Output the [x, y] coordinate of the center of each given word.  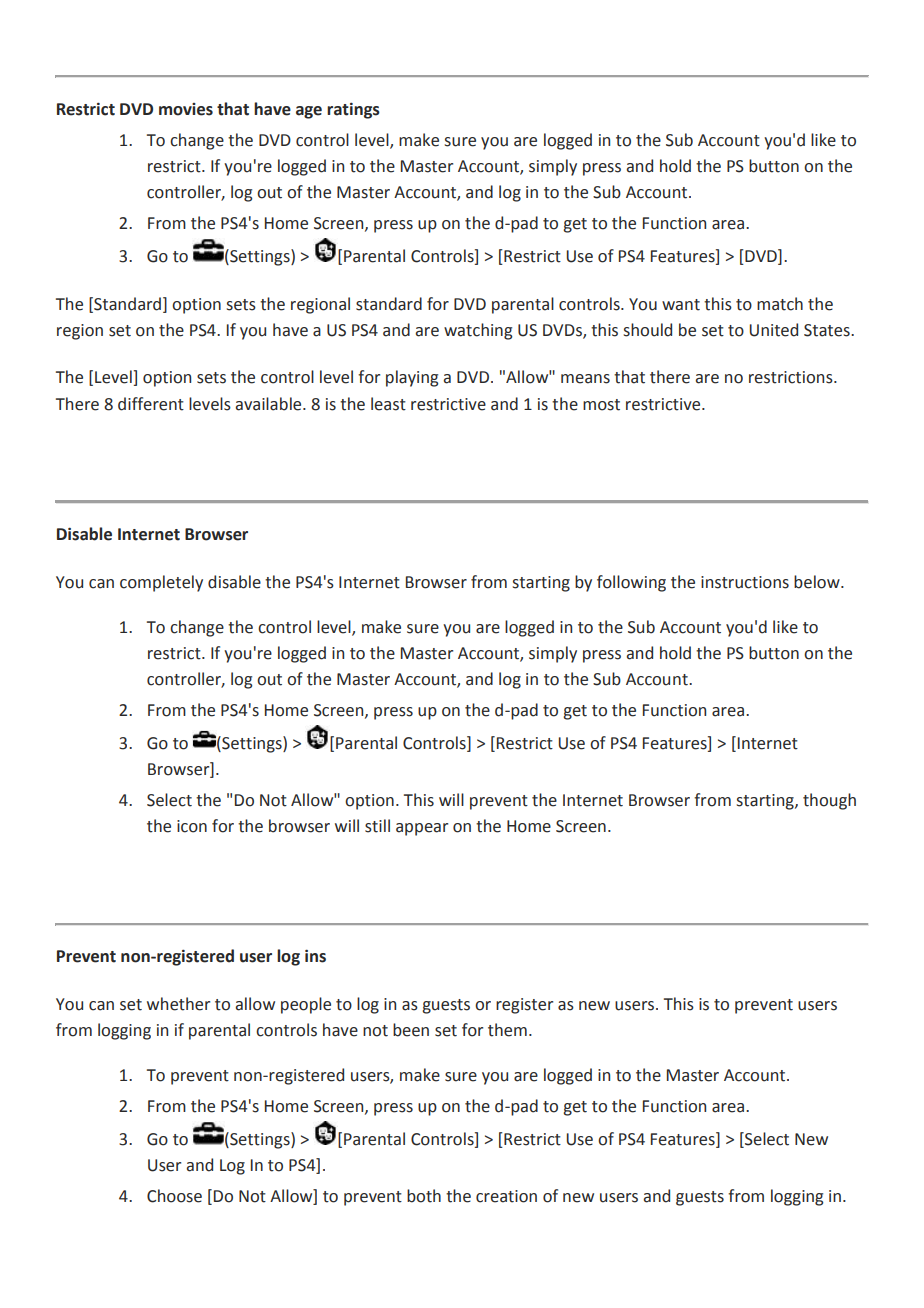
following [631, 583]
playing [412, 378]
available [269, 404]
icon [192, 826]
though [829, 801]
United [774, 330]
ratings [353, 111]
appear [422, 829]
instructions [745, 582]
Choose [174, 1196]
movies [186, 109]
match [780, 304]
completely [161, 583]
